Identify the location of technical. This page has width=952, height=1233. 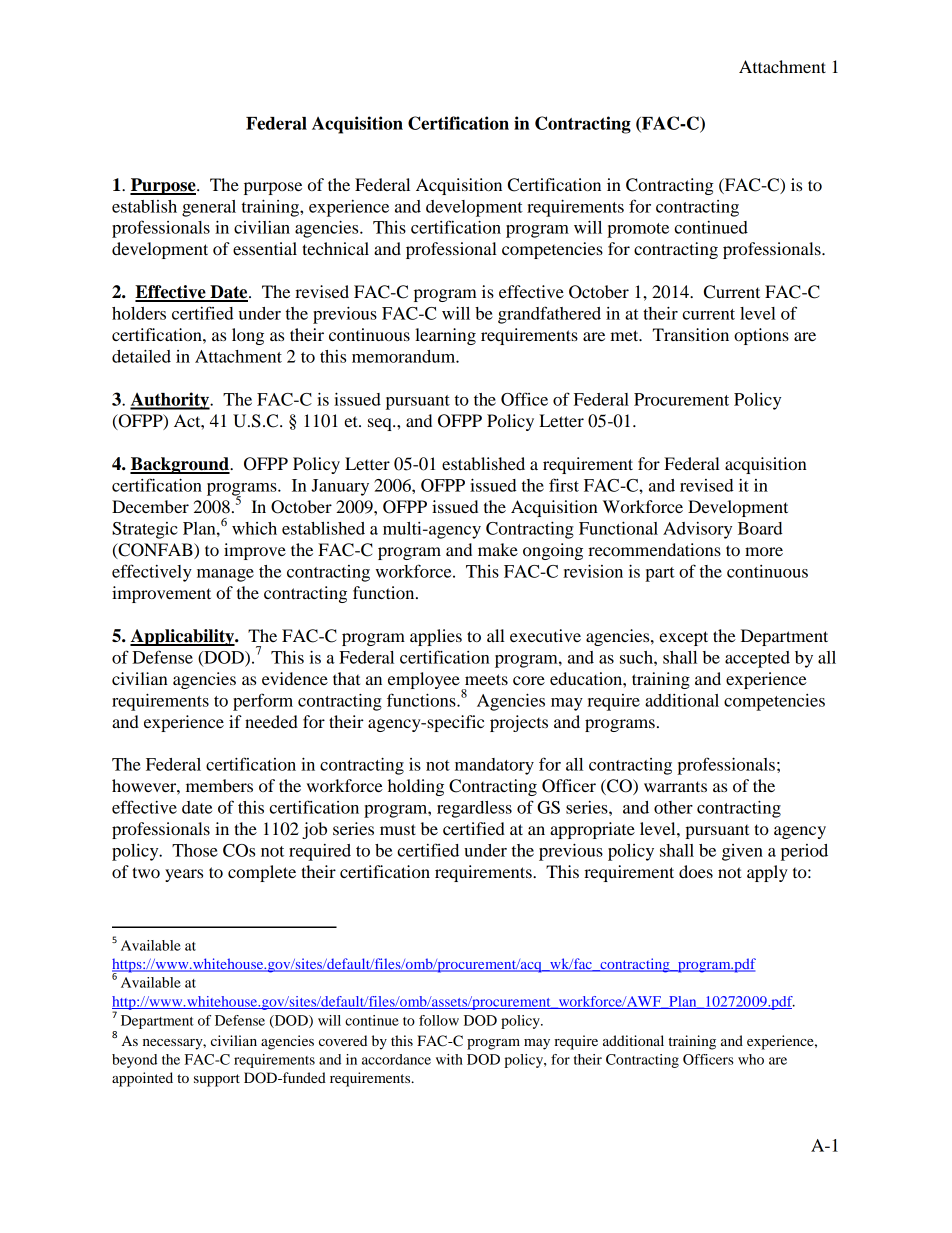
(335, 248).
